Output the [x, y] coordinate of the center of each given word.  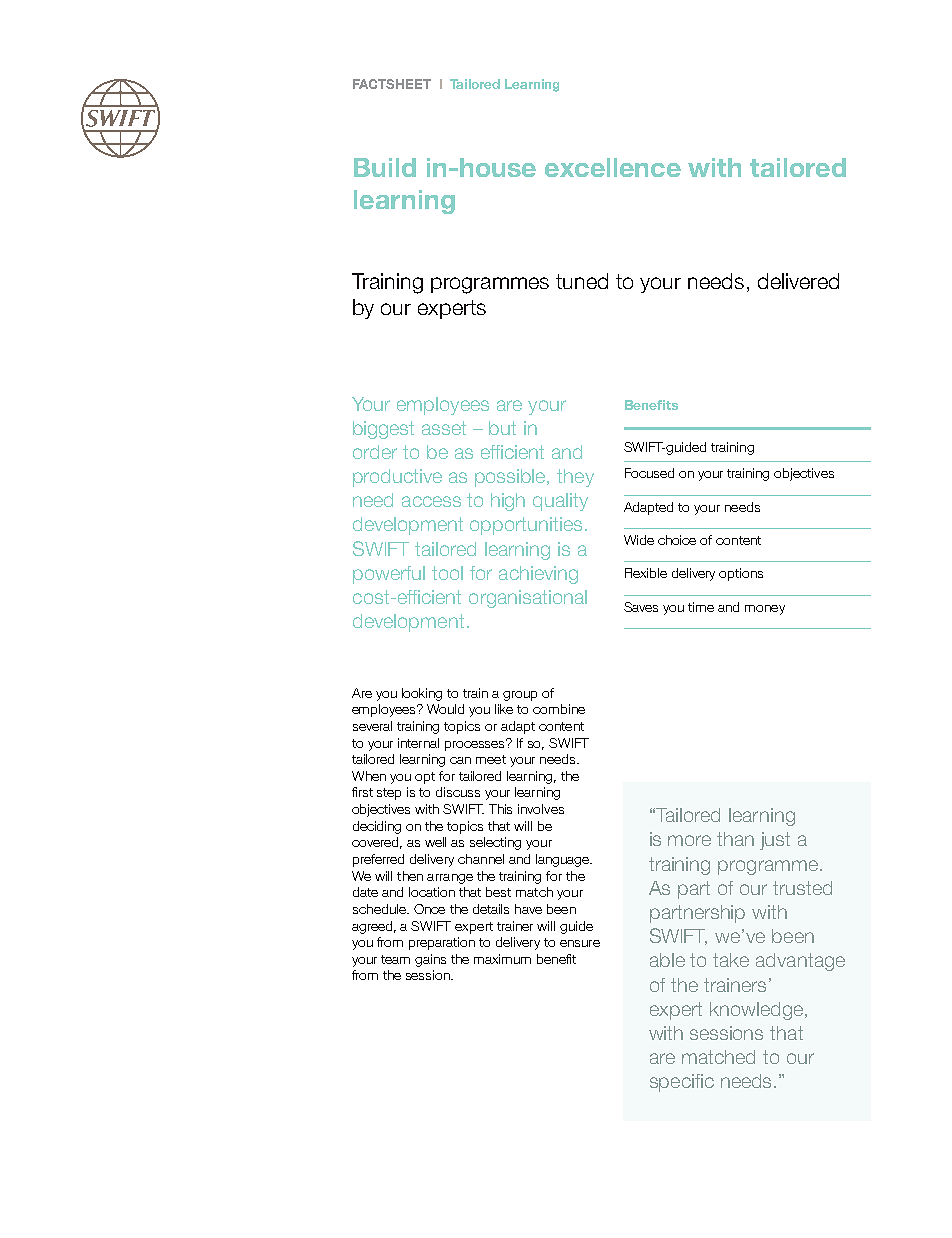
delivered [798, 281]
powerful [389, 575]
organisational [528, 599]
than [735, 839]
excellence [613, 167]
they [575, 478]
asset [444, 428]
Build [385, 167]
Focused [649, 473]
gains [430, 960]
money [765, 610]
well [435, 842]
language [564, 860]
